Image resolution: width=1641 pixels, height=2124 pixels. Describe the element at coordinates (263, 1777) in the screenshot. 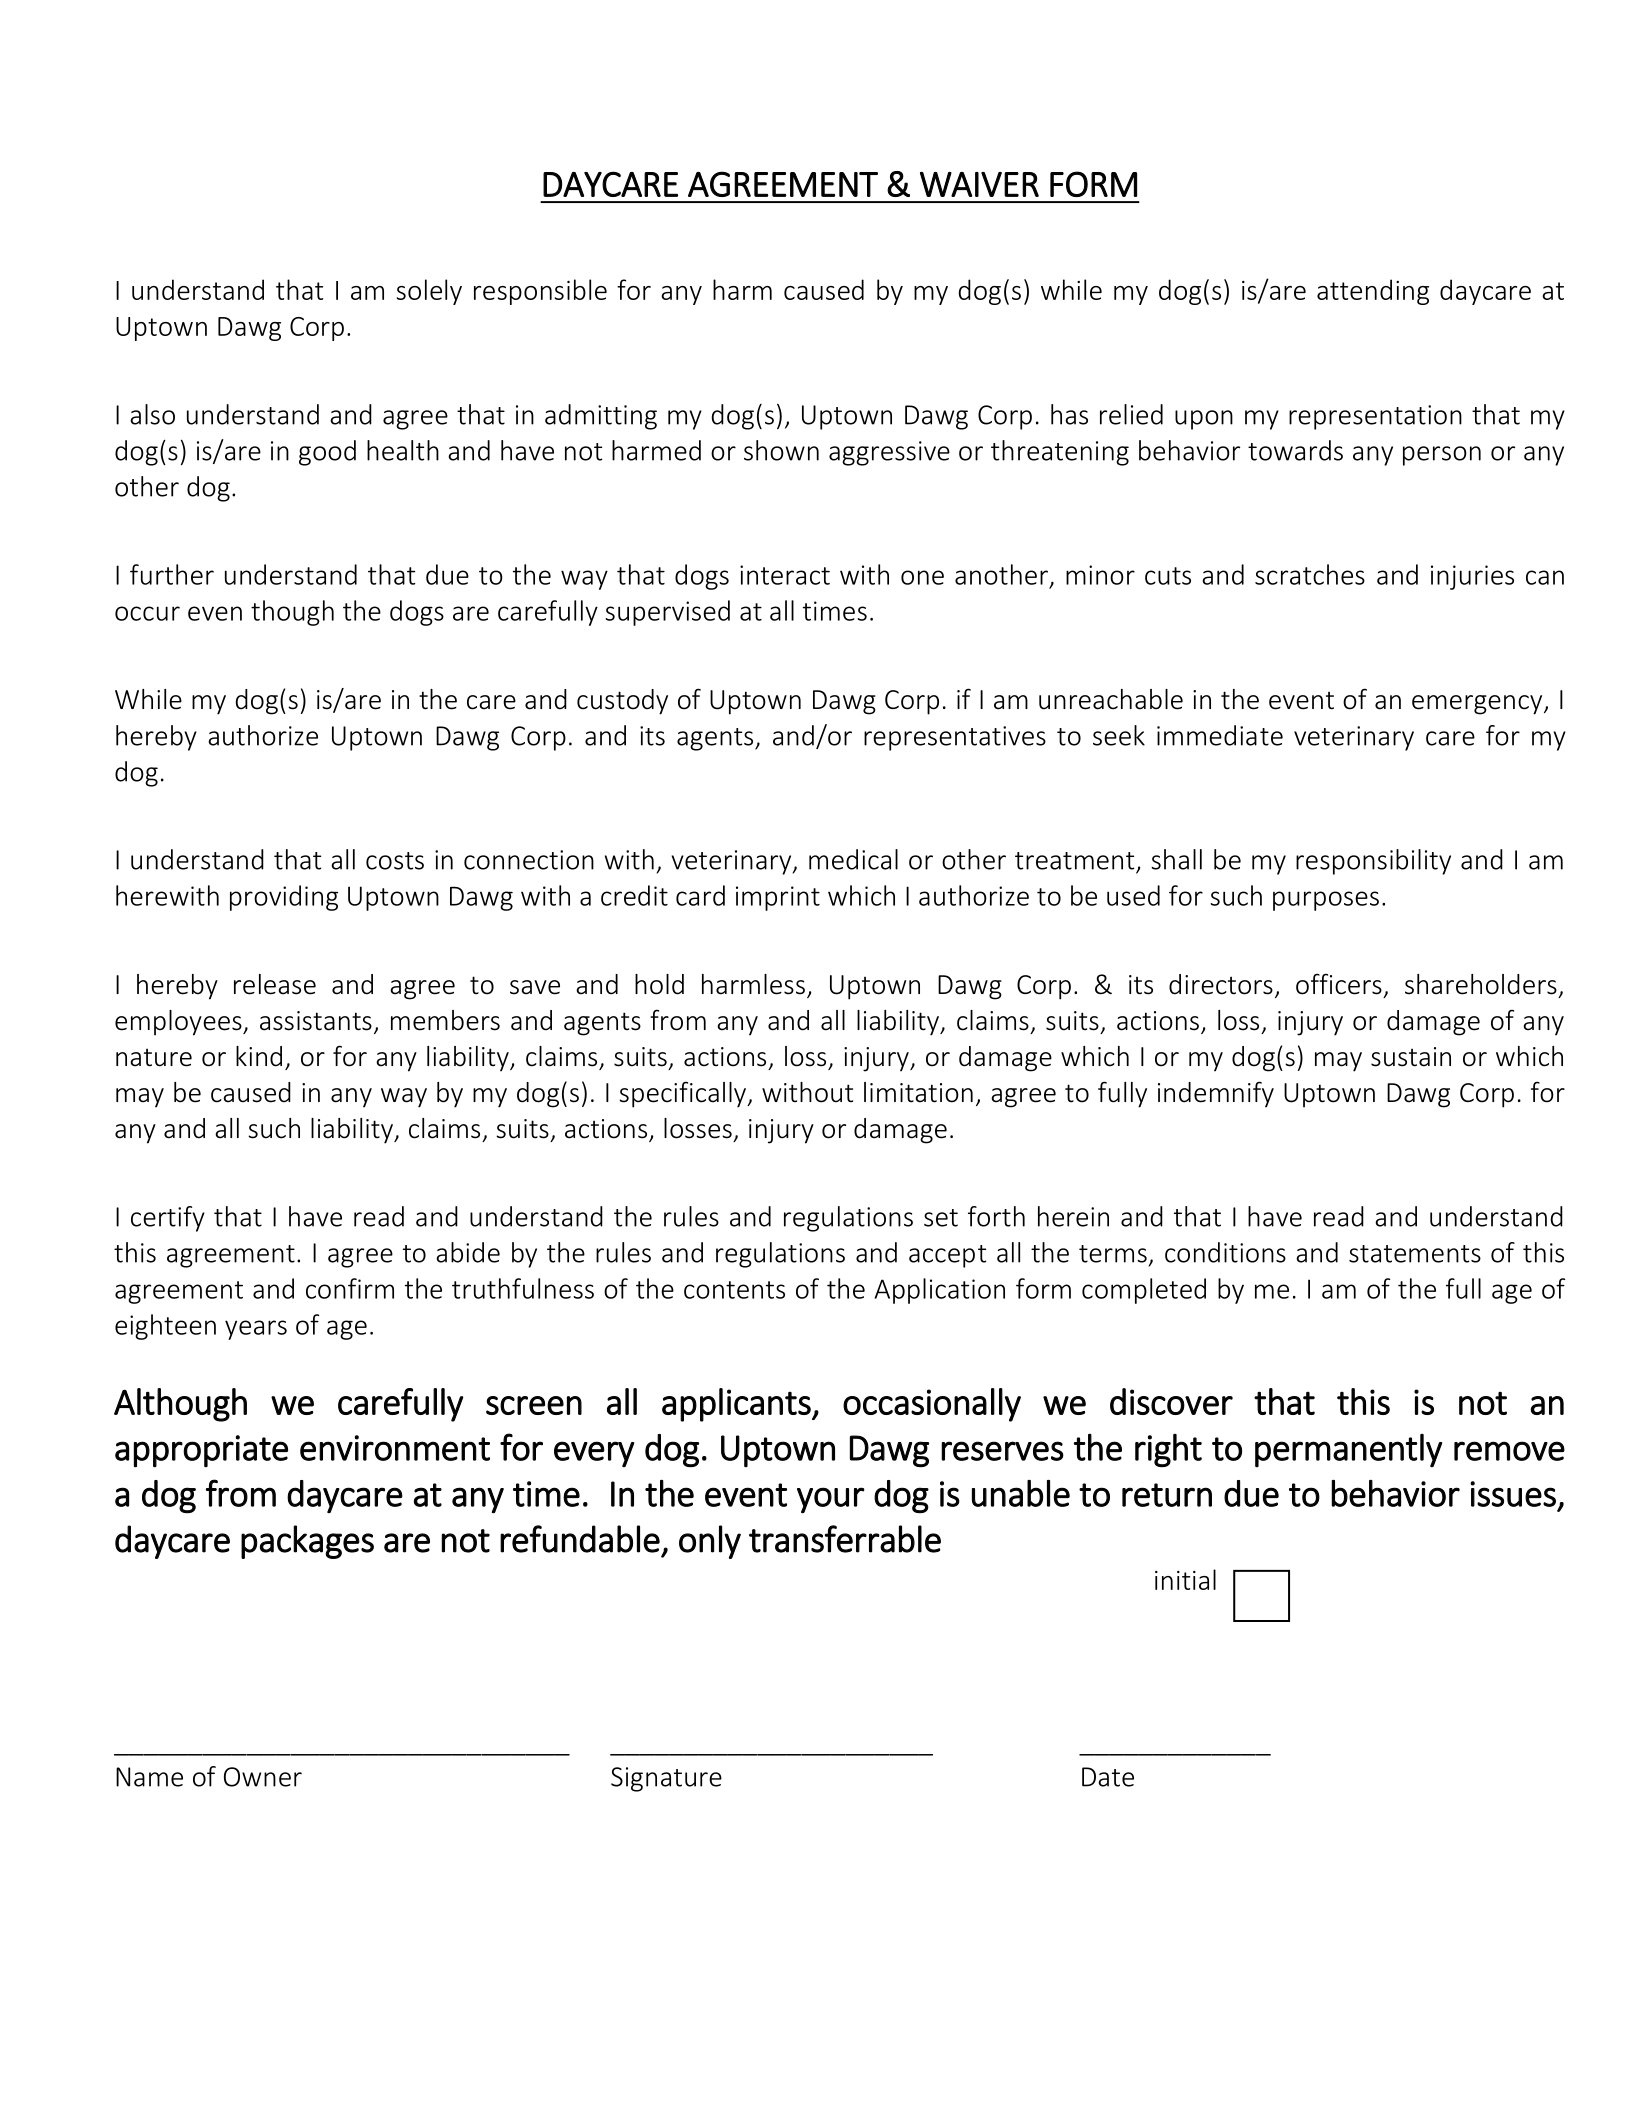

I see `Owner` at that location.
